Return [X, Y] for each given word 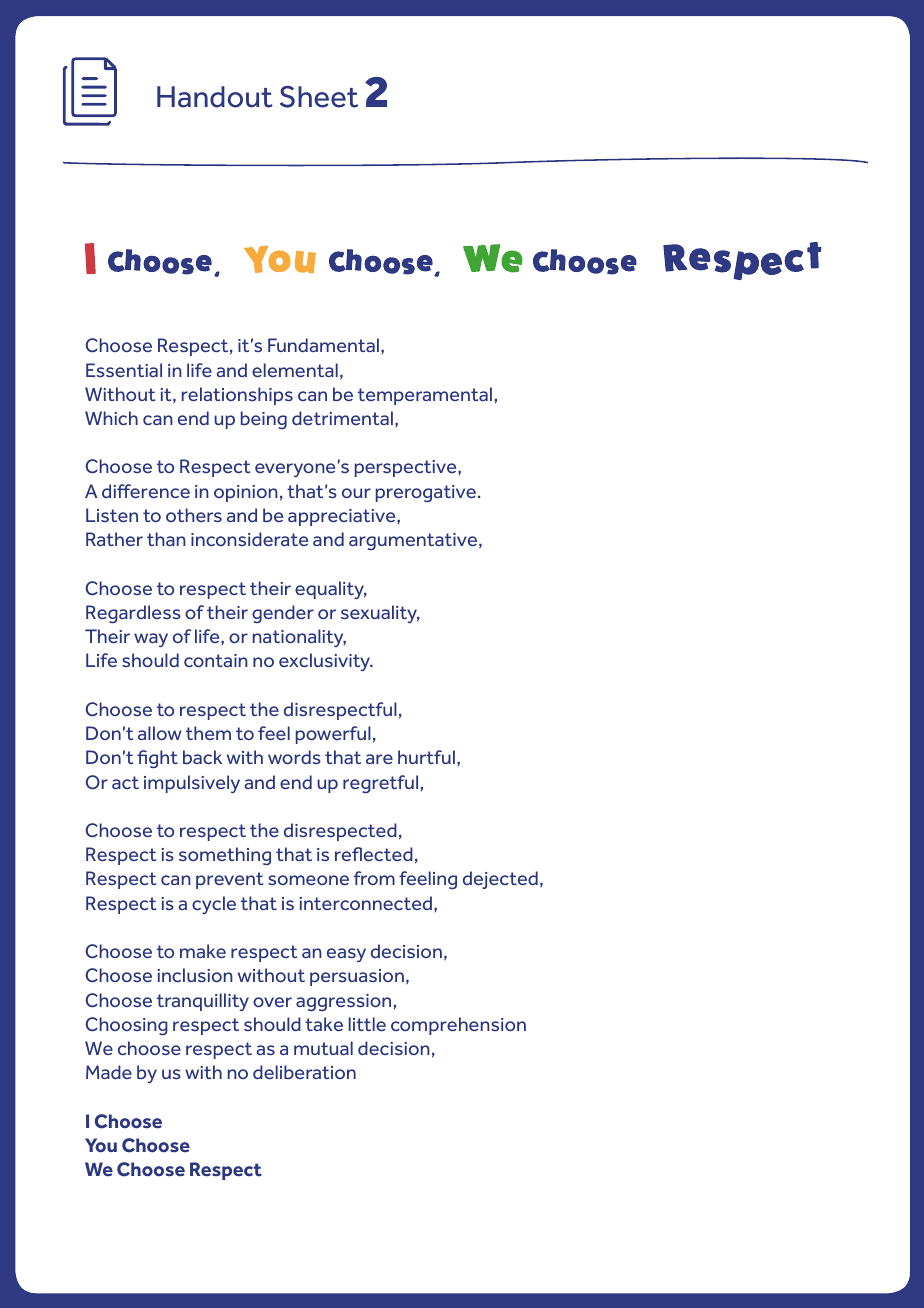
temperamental [425, 396]
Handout [215, 97]
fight [157, 759]
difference [146, 491]
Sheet [319, 97]
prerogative [426, 493]
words [294, 757]
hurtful [426, 757]
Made [109, 1072]
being [264, 420]
